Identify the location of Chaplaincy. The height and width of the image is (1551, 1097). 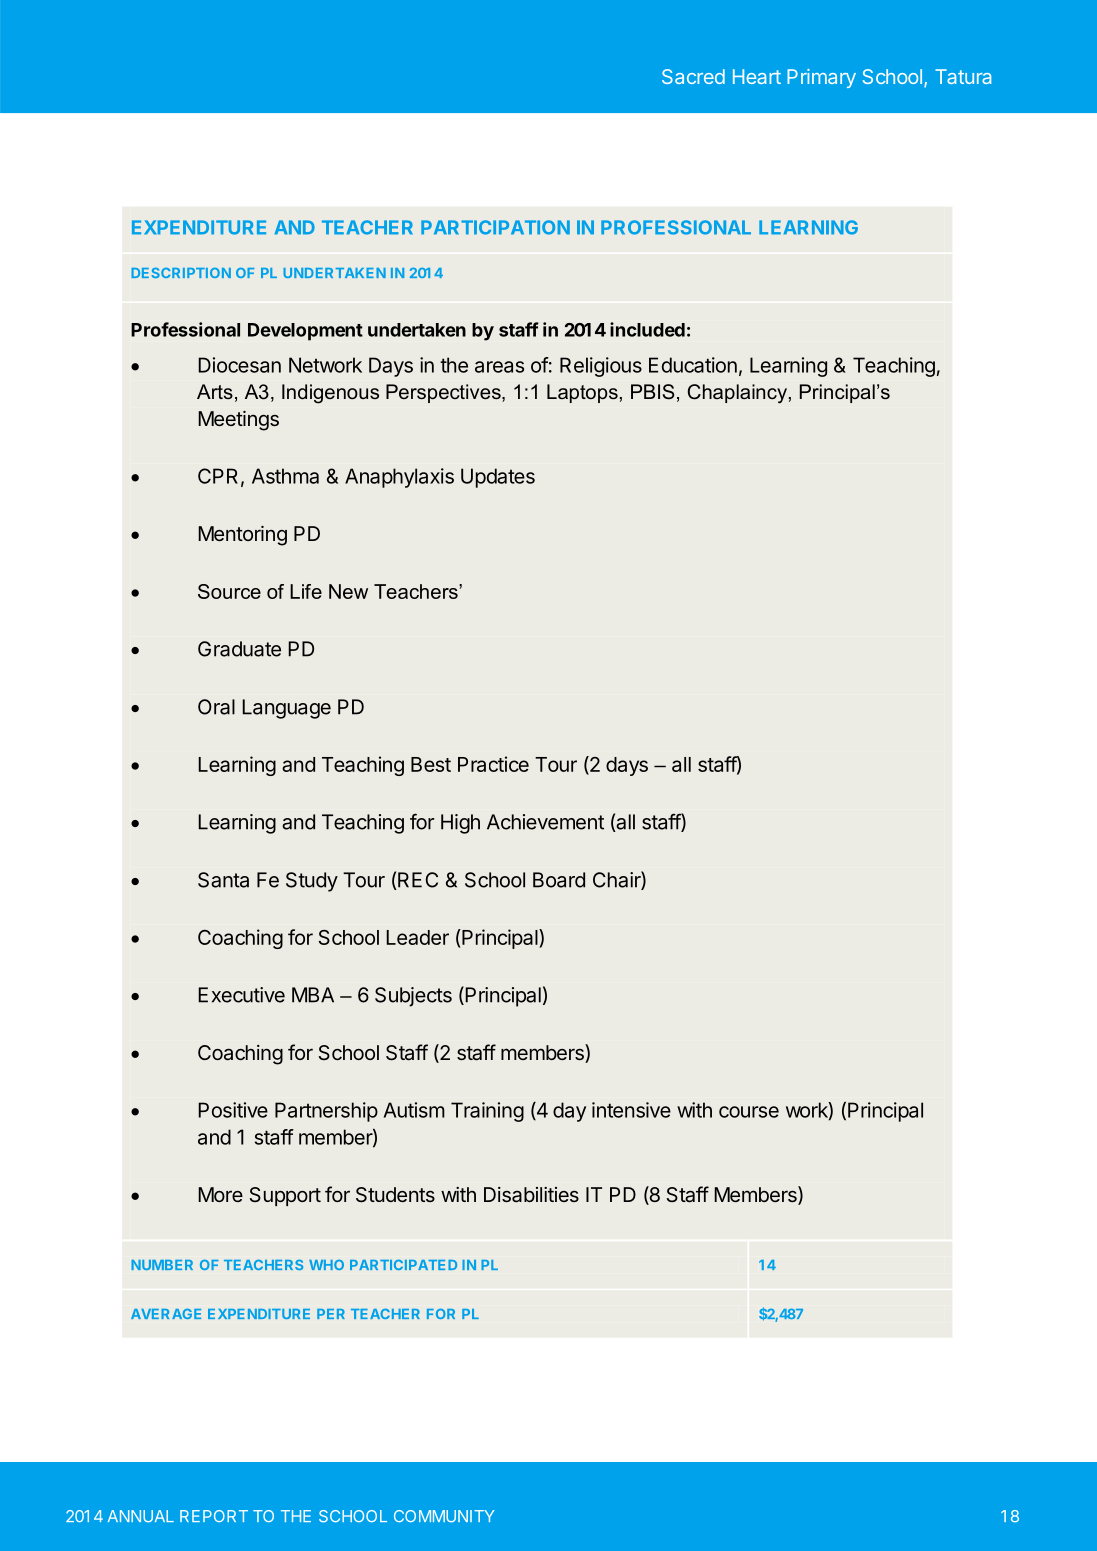
(737, 394).
